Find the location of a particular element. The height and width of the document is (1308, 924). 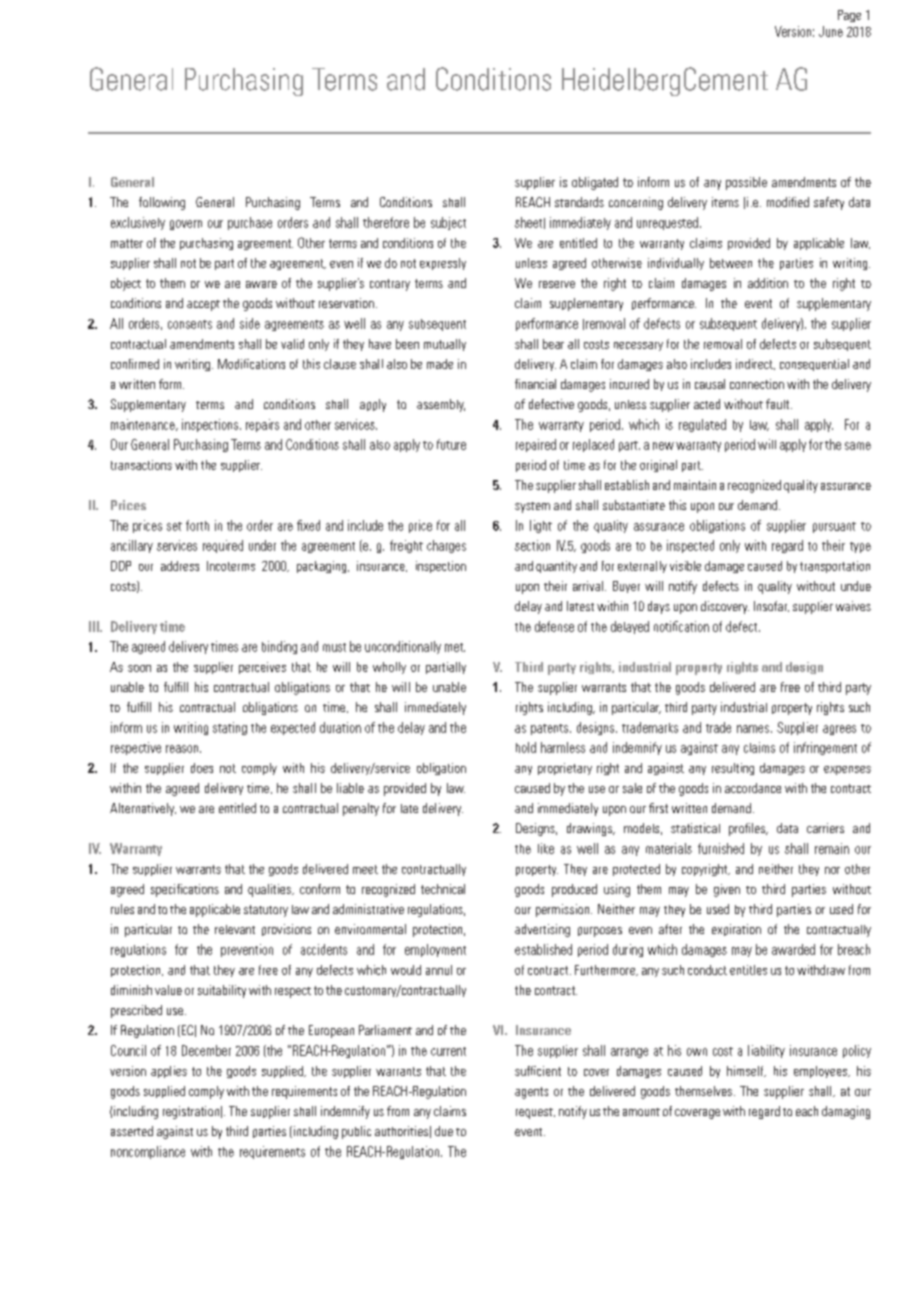

charges is located at coordinates (446, 546).
